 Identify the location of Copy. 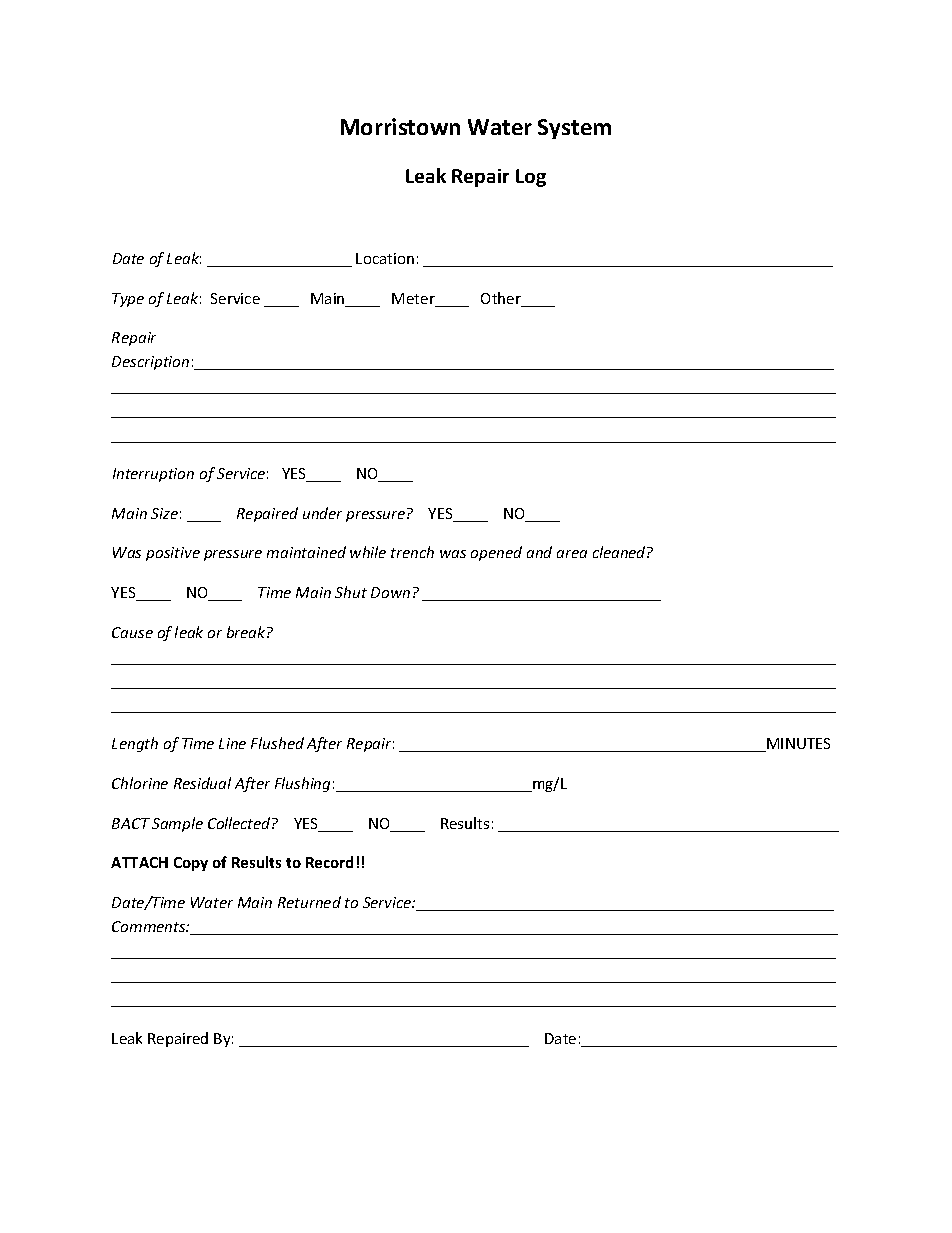
(191, 864).
